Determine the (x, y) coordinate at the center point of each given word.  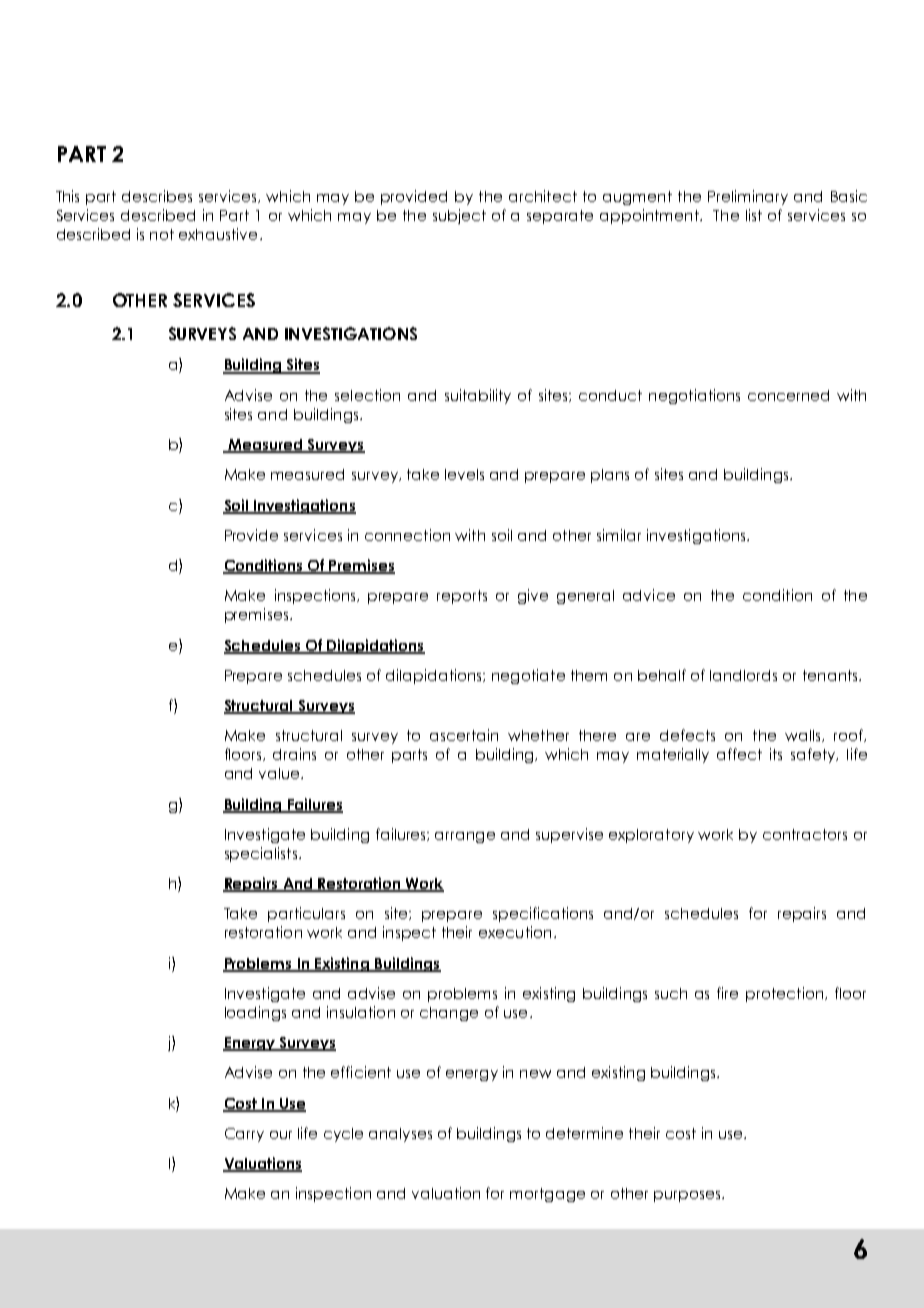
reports (462, 597)
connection (407, 535)
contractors (805, 834)
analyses (400, 1135)
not (162, 234)
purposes (688, 1196)
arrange (465, 837)
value (280, 773)
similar (619, 535)
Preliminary (748, 197)
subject (459, 216)
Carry (244, 1135)
